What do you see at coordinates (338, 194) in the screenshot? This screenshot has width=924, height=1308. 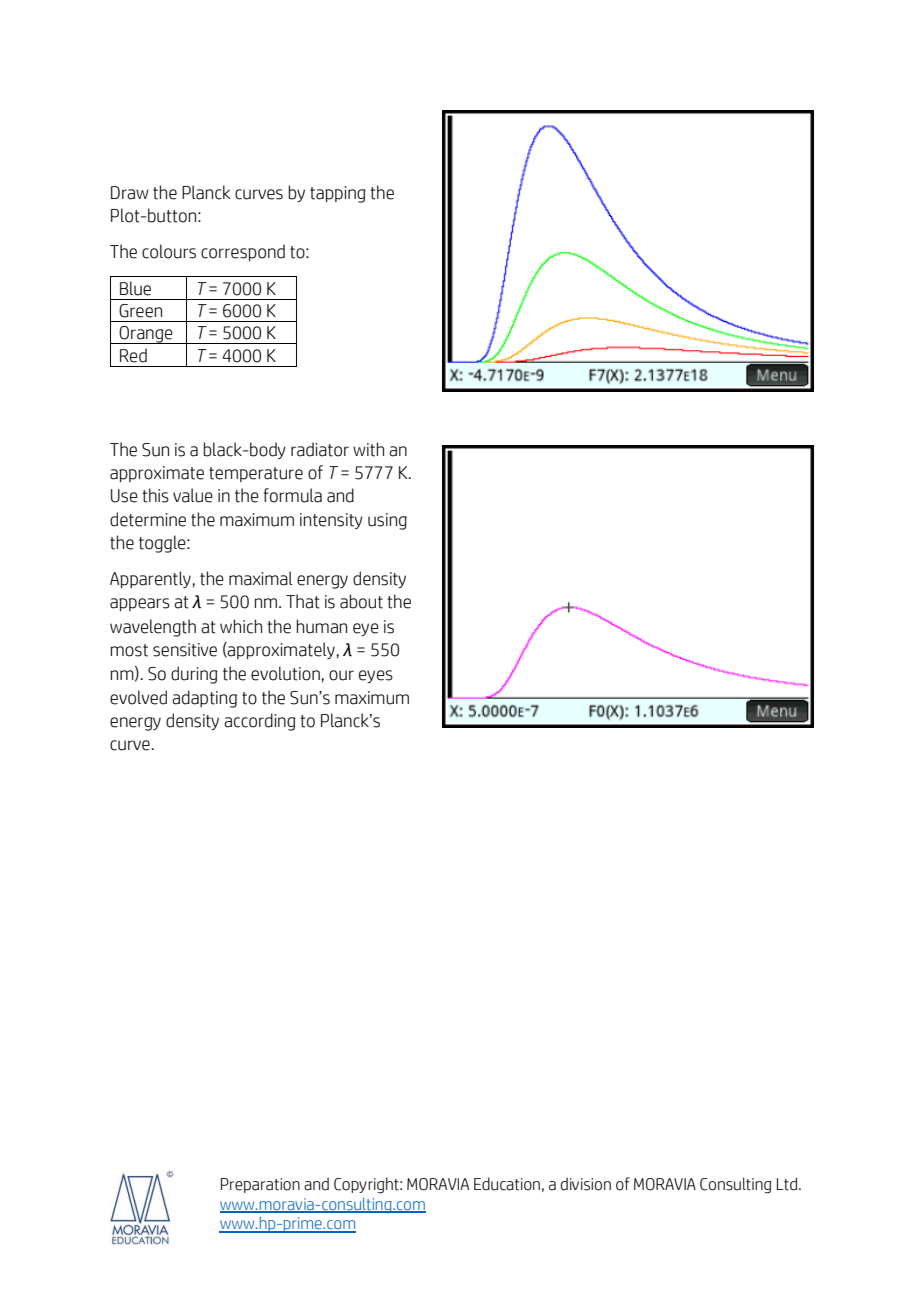 I see `tapping` at bounding box center [338, 194].
